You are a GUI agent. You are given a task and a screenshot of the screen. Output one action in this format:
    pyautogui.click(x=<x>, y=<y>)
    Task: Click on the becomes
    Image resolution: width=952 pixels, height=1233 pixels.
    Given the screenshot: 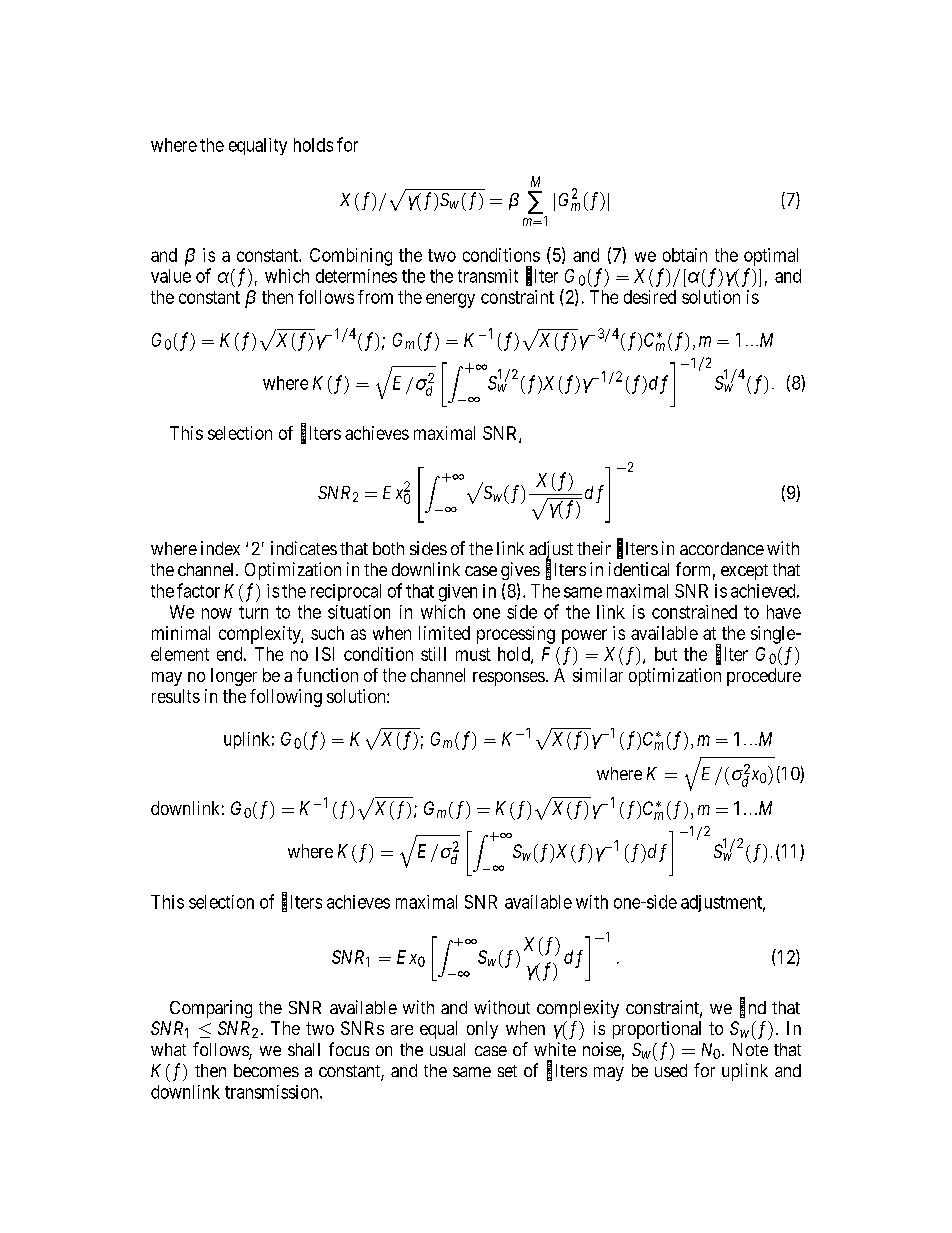 What is the action you would take?
    pyautogui.click(x=266, y=1070)
